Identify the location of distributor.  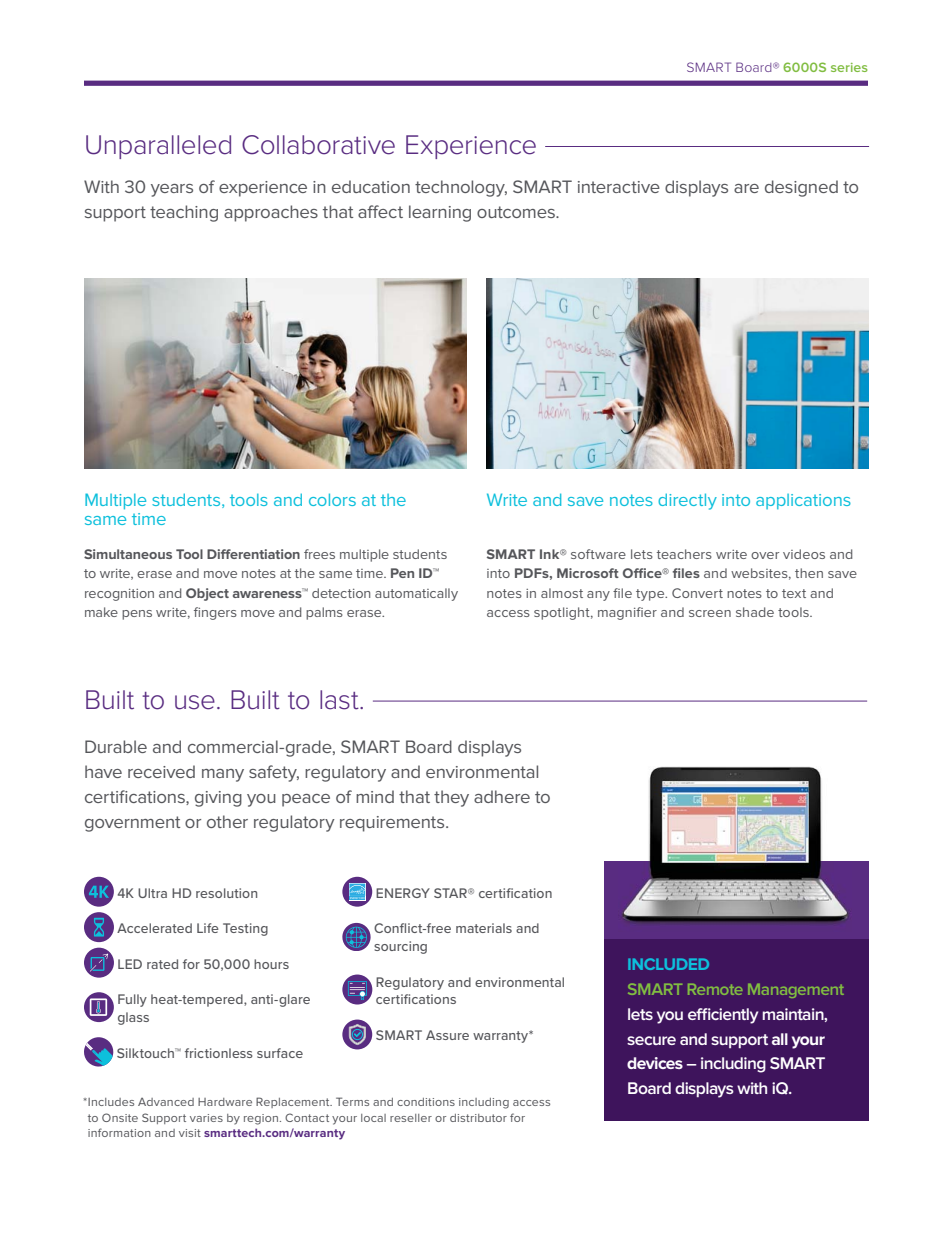
(478, 1118).
